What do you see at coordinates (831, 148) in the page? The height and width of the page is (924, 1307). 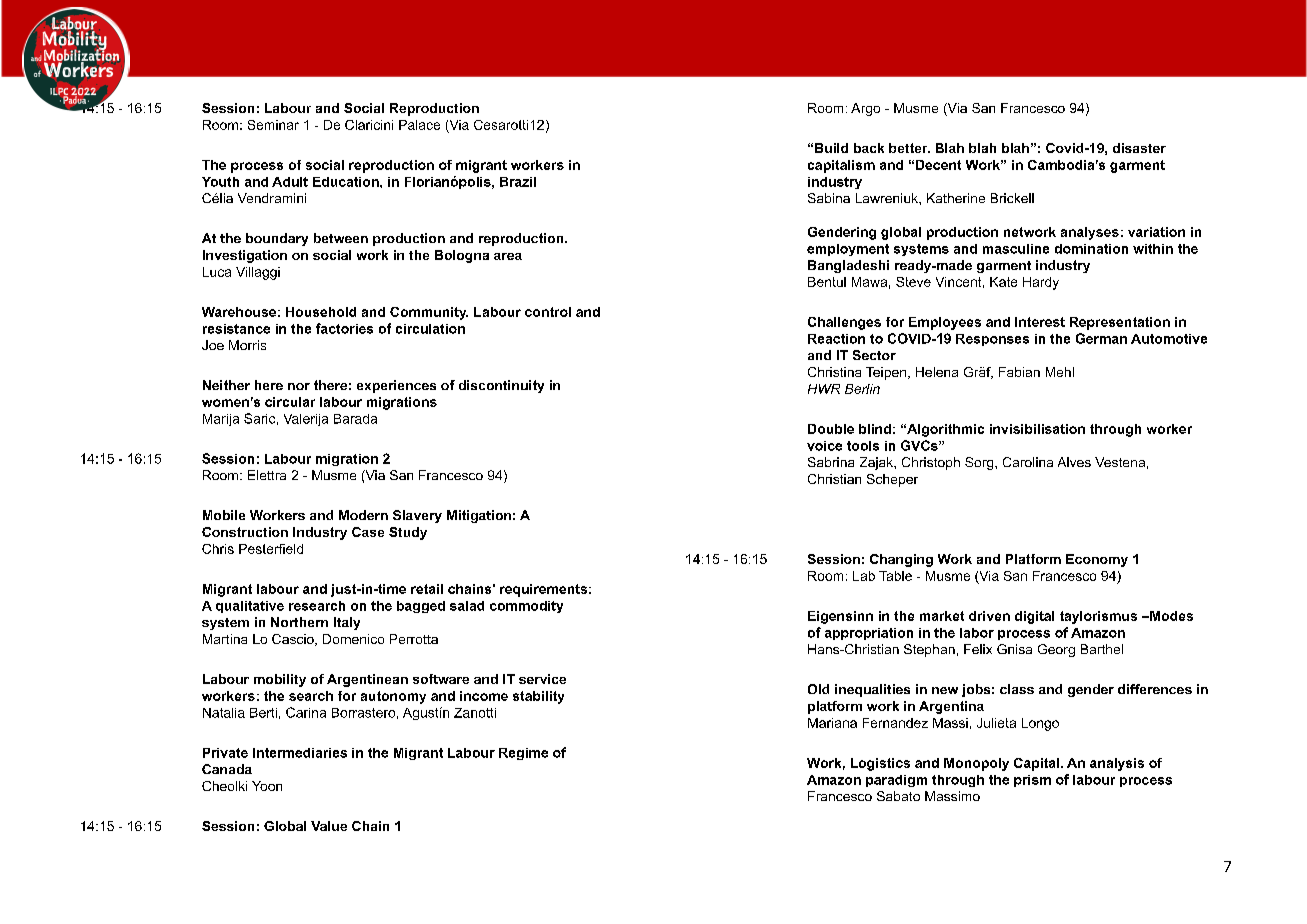 I see `Build` at bounding box center [831, 148].
